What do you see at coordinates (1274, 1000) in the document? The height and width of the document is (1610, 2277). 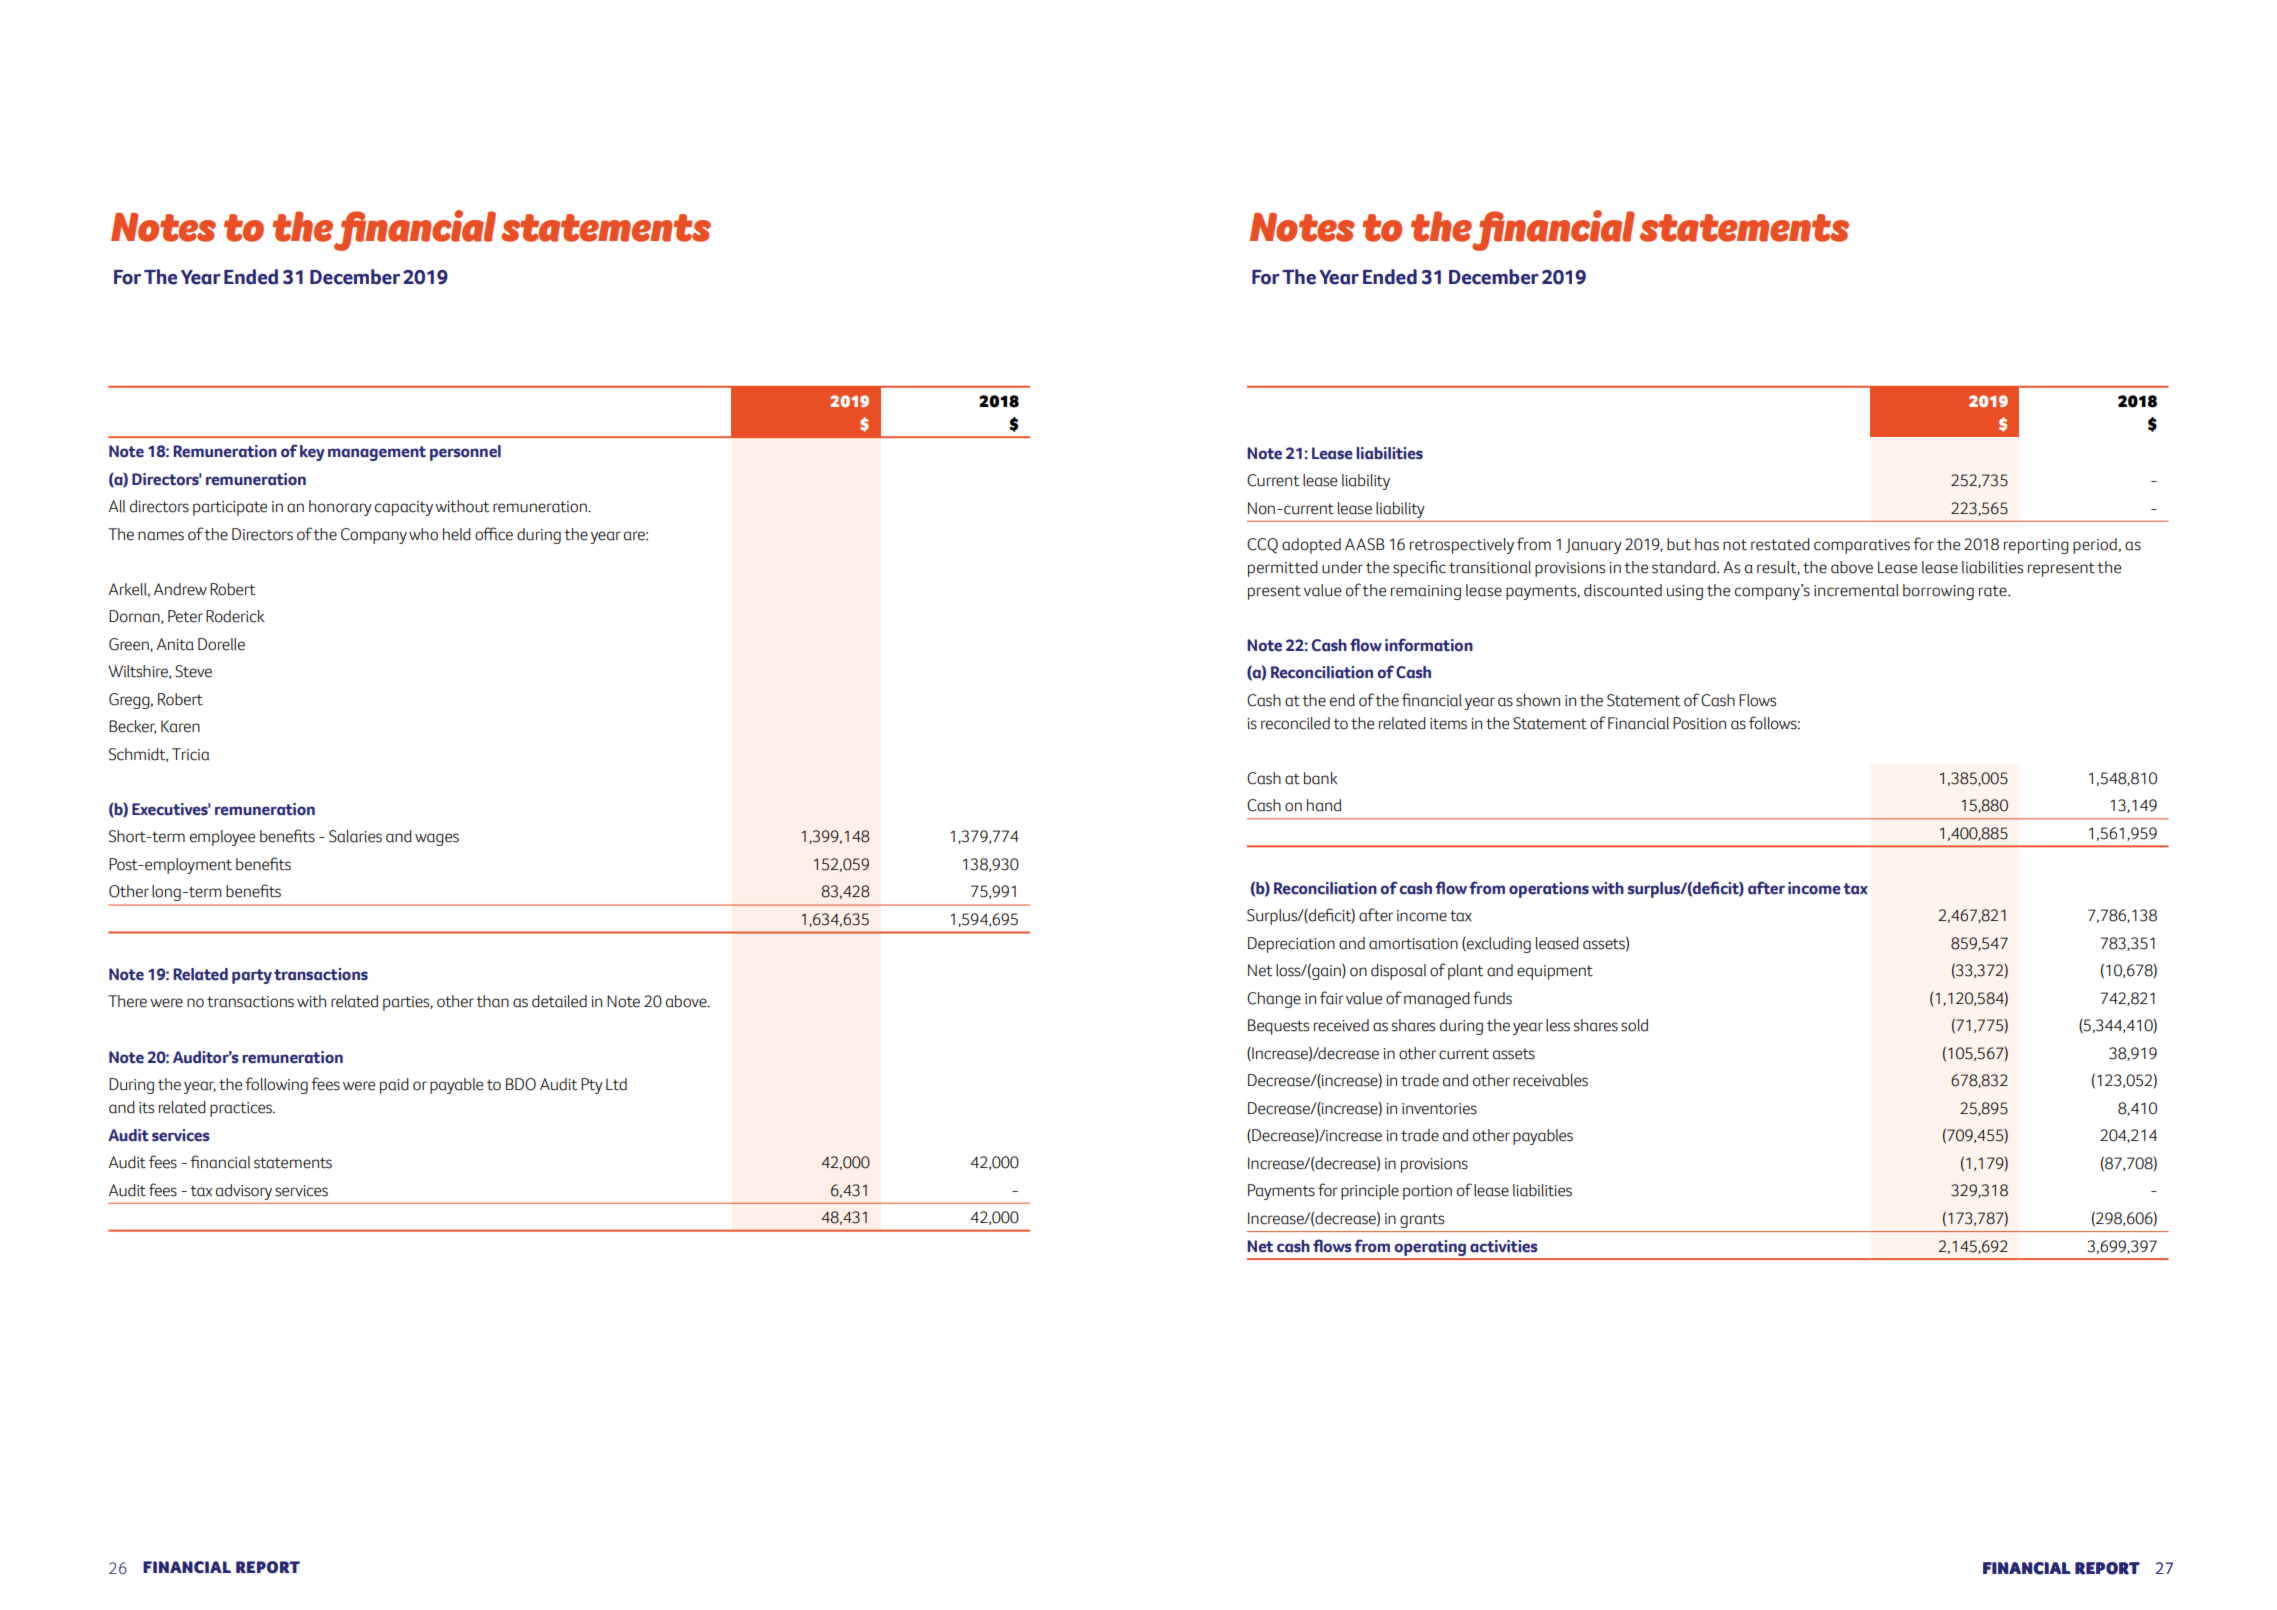 I see `Change` at bounding box center [1274, 1000].
